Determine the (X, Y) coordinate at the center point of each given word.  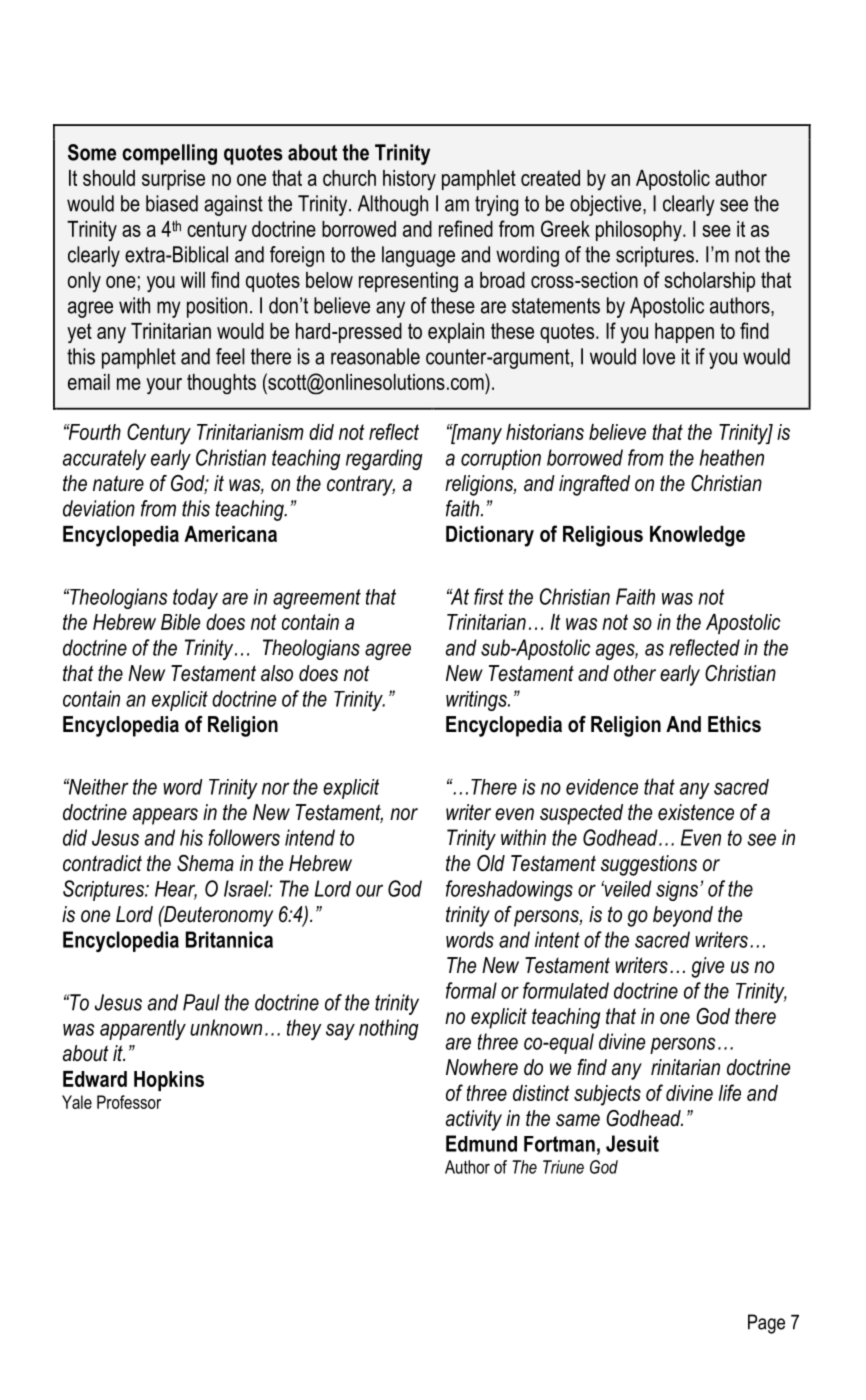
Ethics (734, 724)
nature (118, 483)
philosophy (640, 231)
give (707, 967)
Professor (129, 1102)
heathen (731, 457)
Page (766, 1324)
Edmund (481, 1143)
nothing (389, 1029)
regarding (384, 459)
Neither (97, 787)
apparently (143, 1029)
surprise (173, 180)
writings (477, 701)
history (409, 180)
